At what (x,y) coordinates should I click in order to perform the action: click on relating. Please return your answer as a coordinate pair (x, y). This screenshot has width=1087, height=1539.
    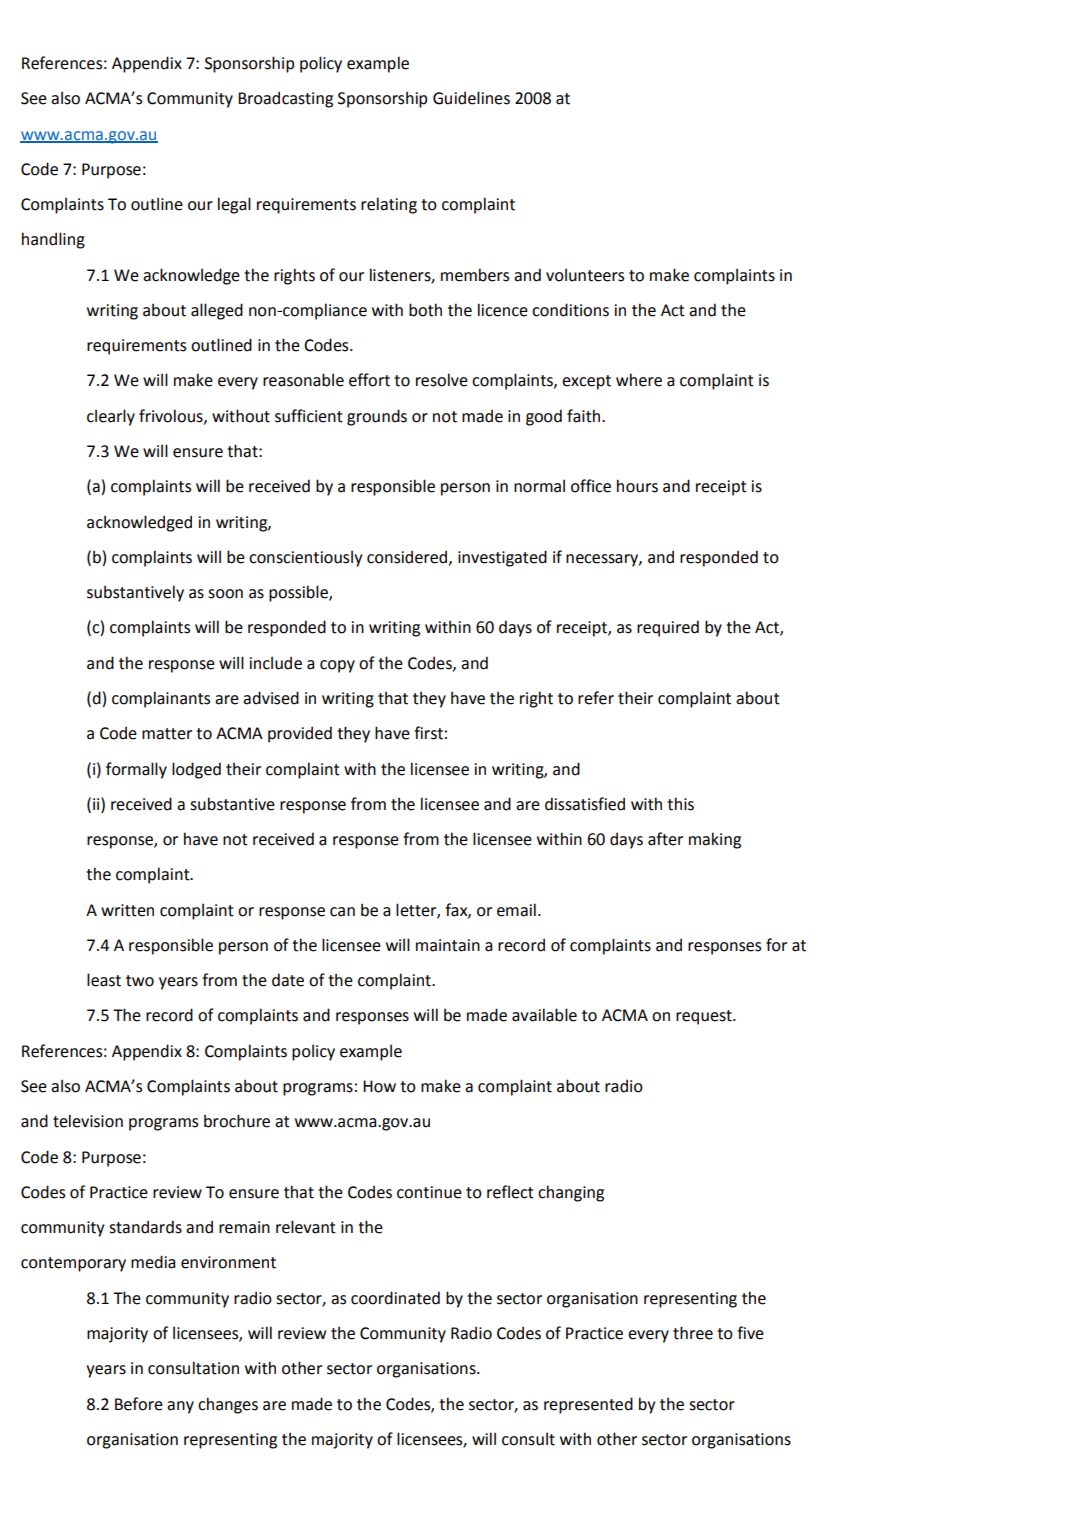
    Looking at the image, I should click on (389, 205).
